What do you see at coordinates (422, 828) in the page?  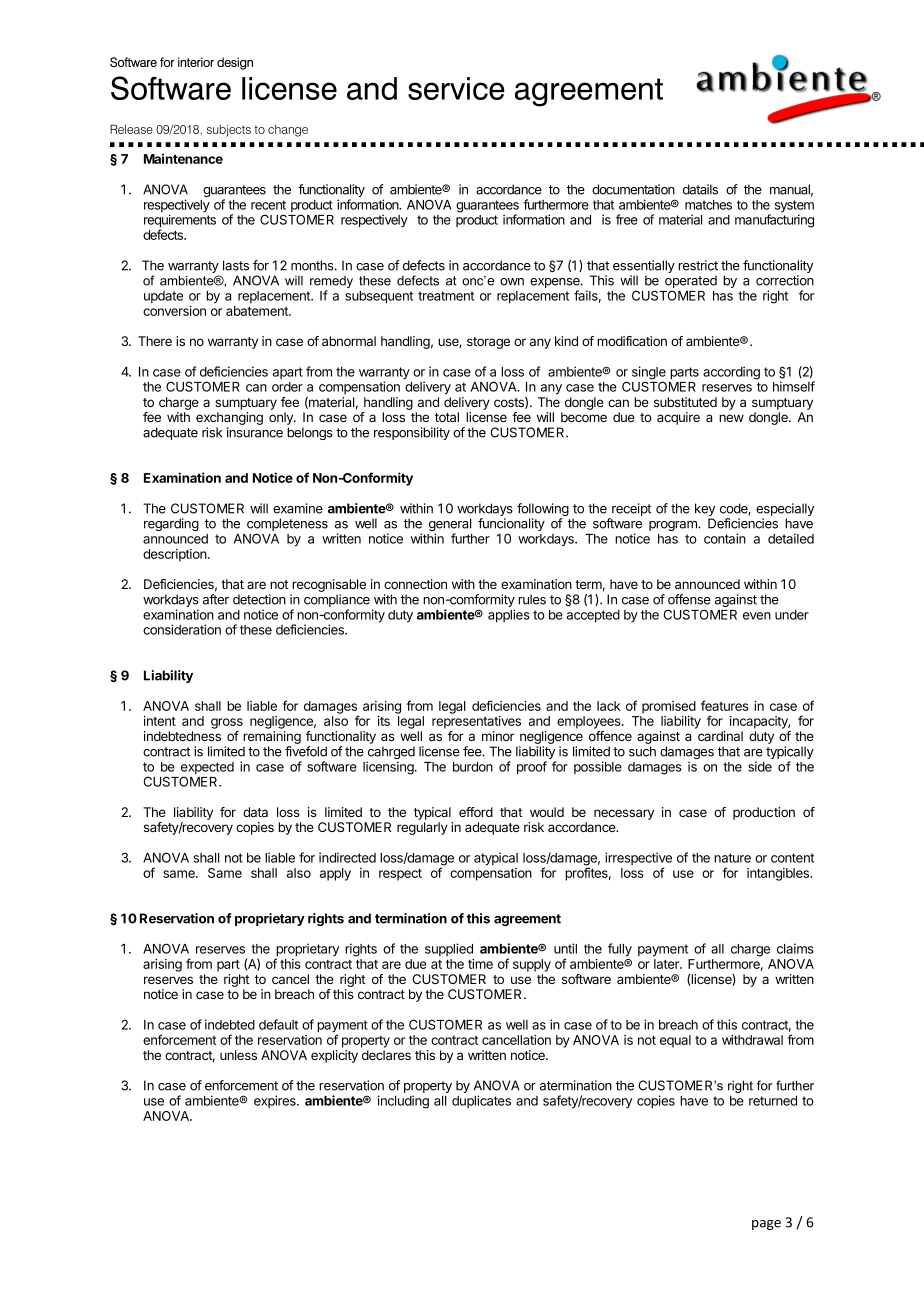 I see `regularly` at bounding box center [422, 828].
